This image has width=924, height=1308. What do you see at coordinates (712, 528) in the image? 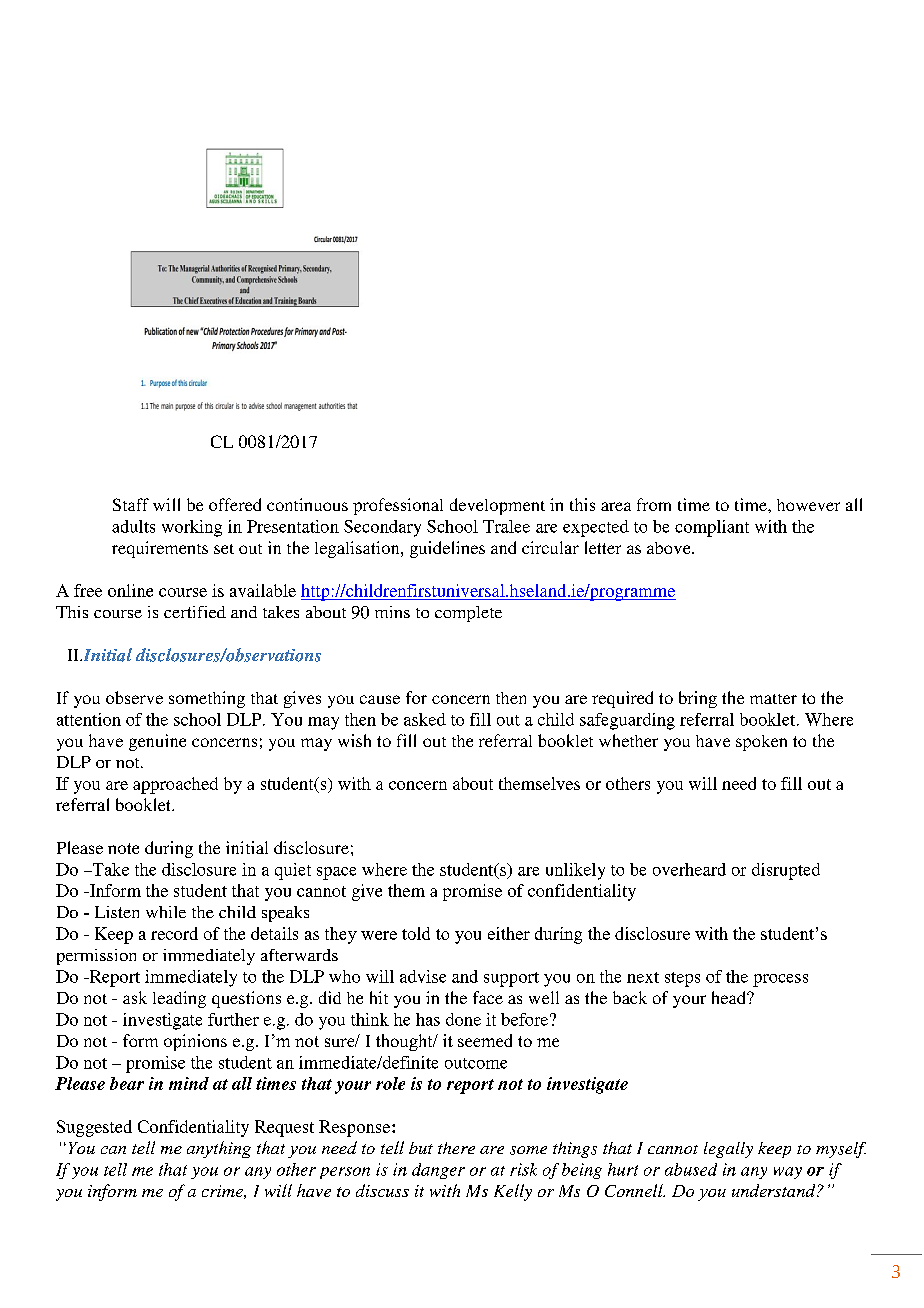
I see `compliant` at bounding box center [712, 528].
